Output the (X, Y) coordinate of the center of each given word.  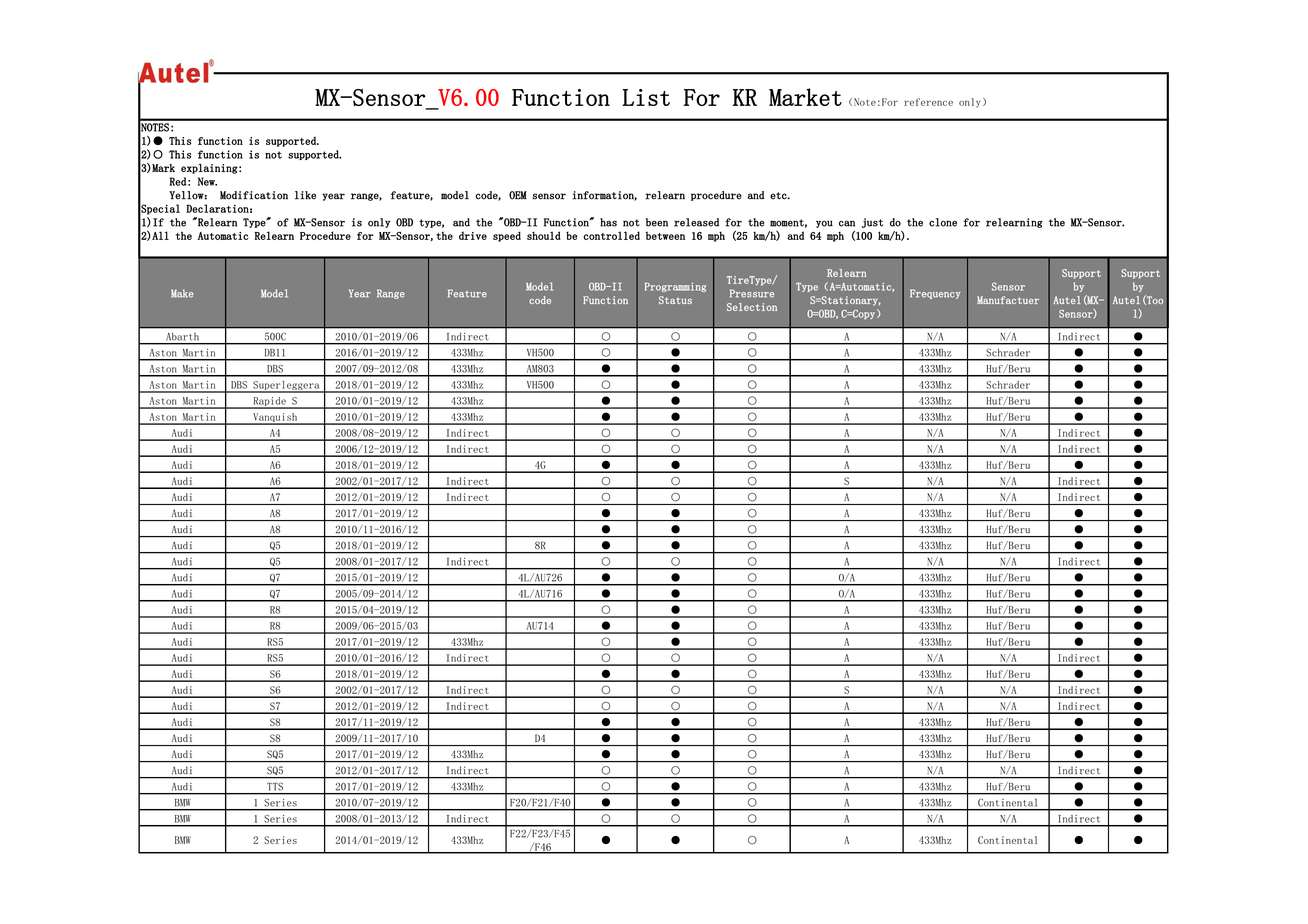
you (824, 224)
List (646, 97)
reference (928, 102)
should (544, 235)
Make (182, 293)
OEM (518, 195)
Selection (752, 307)
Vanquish (275, 419)
